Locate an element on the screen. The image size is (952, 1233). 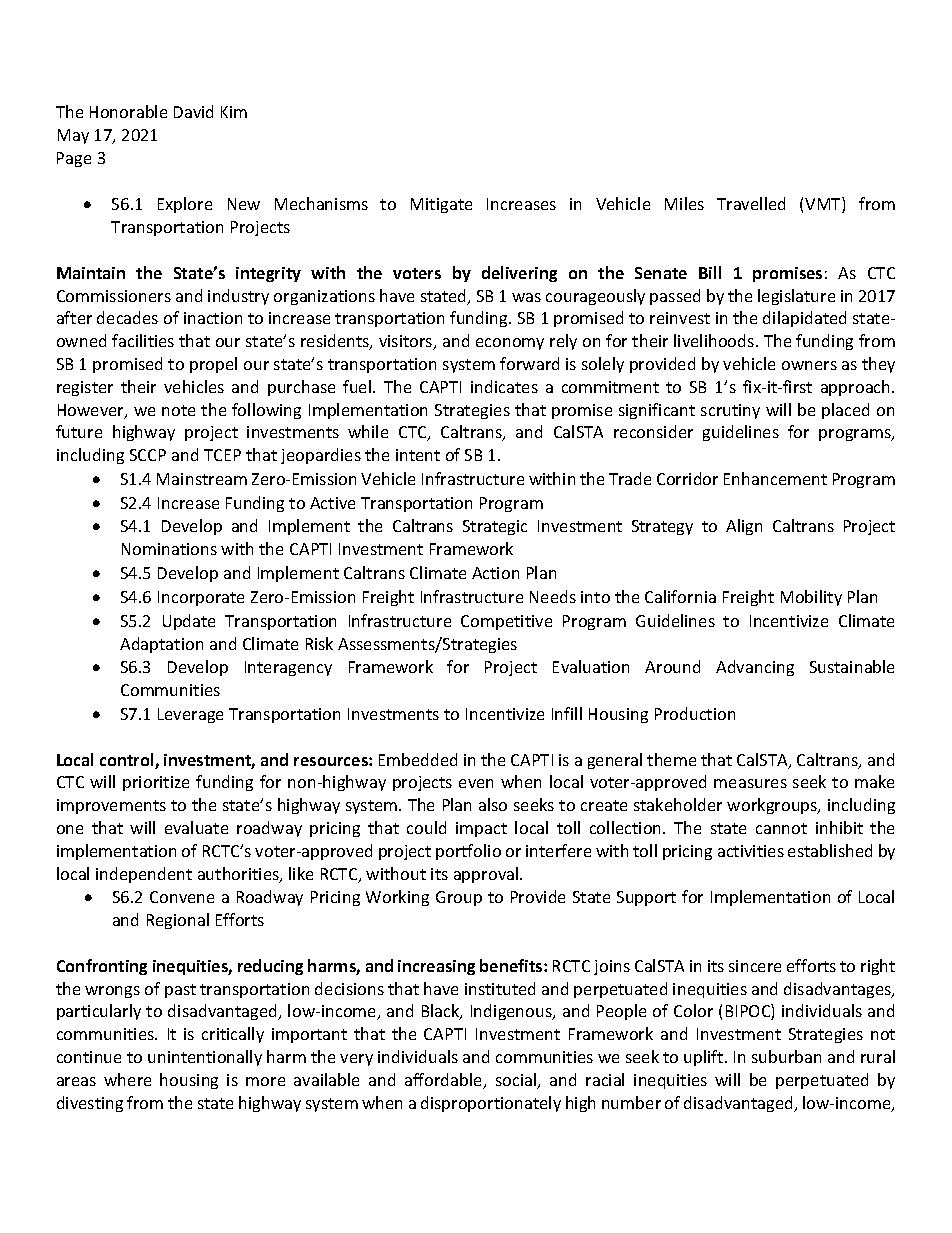
Travelled is located at coordinates (751, 203).
